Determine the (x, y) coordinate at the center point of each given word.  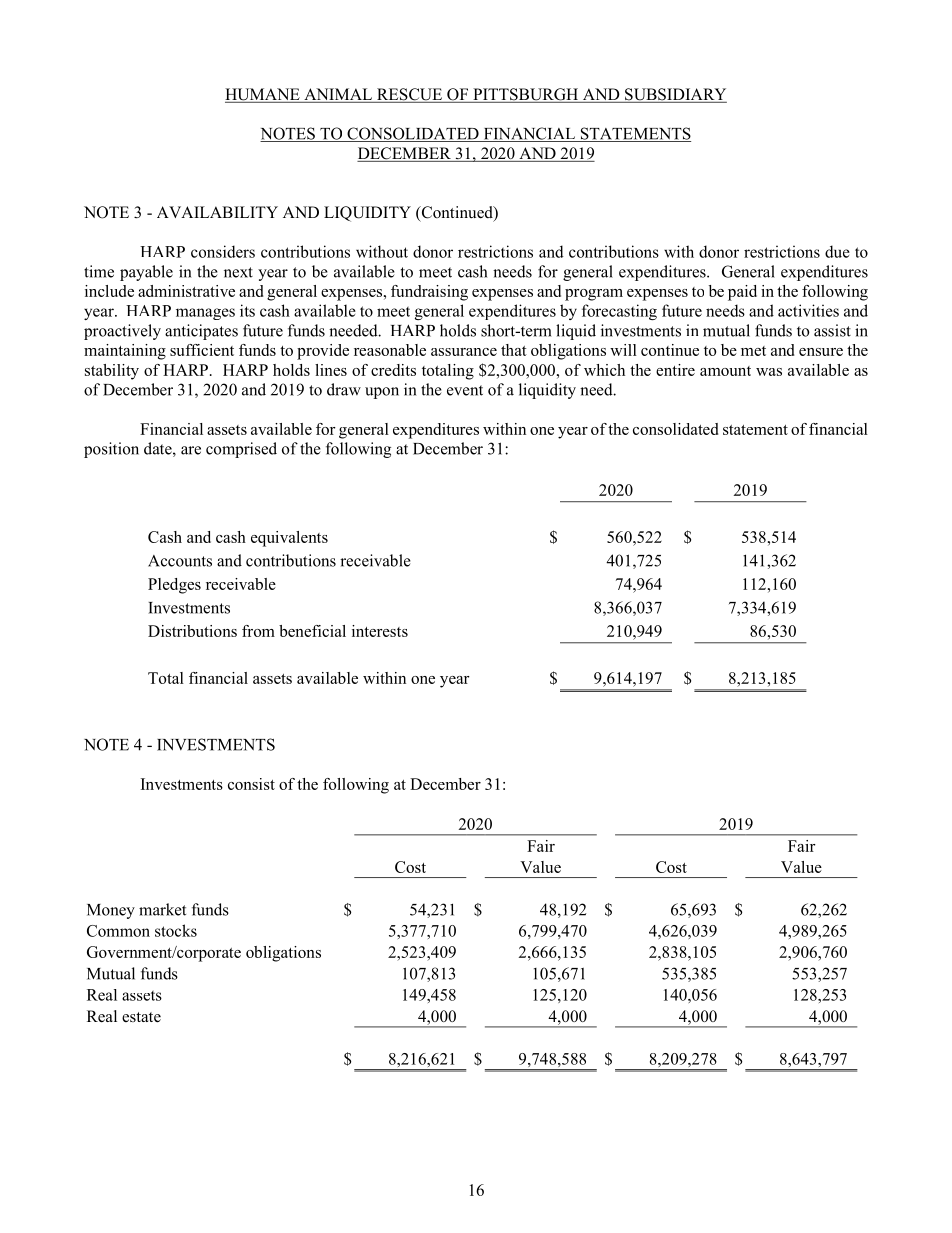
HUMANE (263, 95)
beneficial (312, 631)
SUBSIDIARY (675, 95)
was (769, 372)
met (753, 351)
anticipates (201, 332)
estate (141, 1017)
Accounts (180, 561)
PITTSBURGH (526, 95)
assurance (464, 352)
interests (380, 631)
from (258, 631)
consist (251, 784)
